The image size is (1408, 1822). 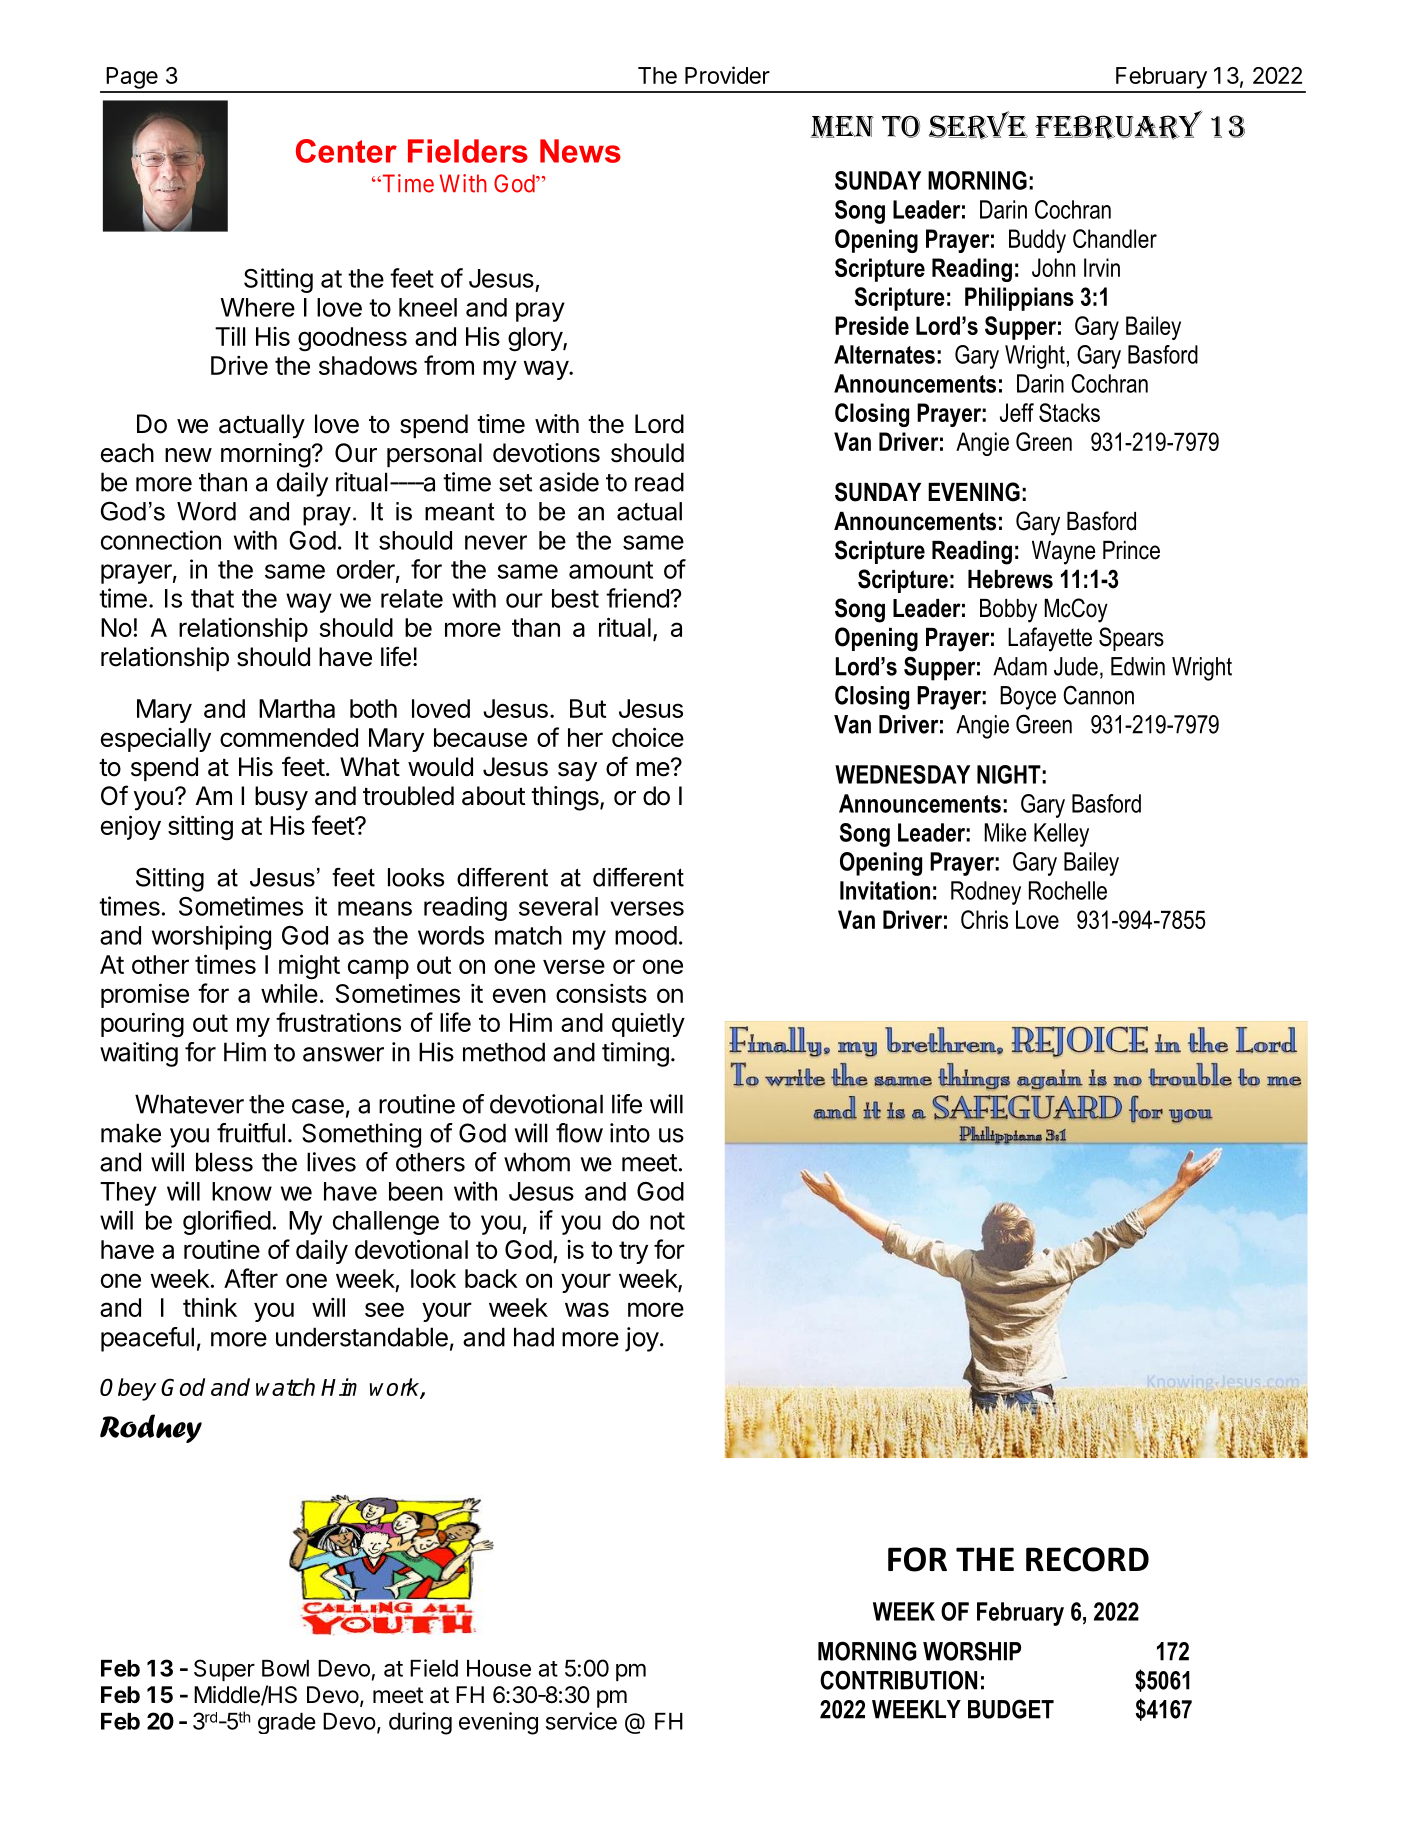 I want to click on into, so click(x=630, y=1133).
